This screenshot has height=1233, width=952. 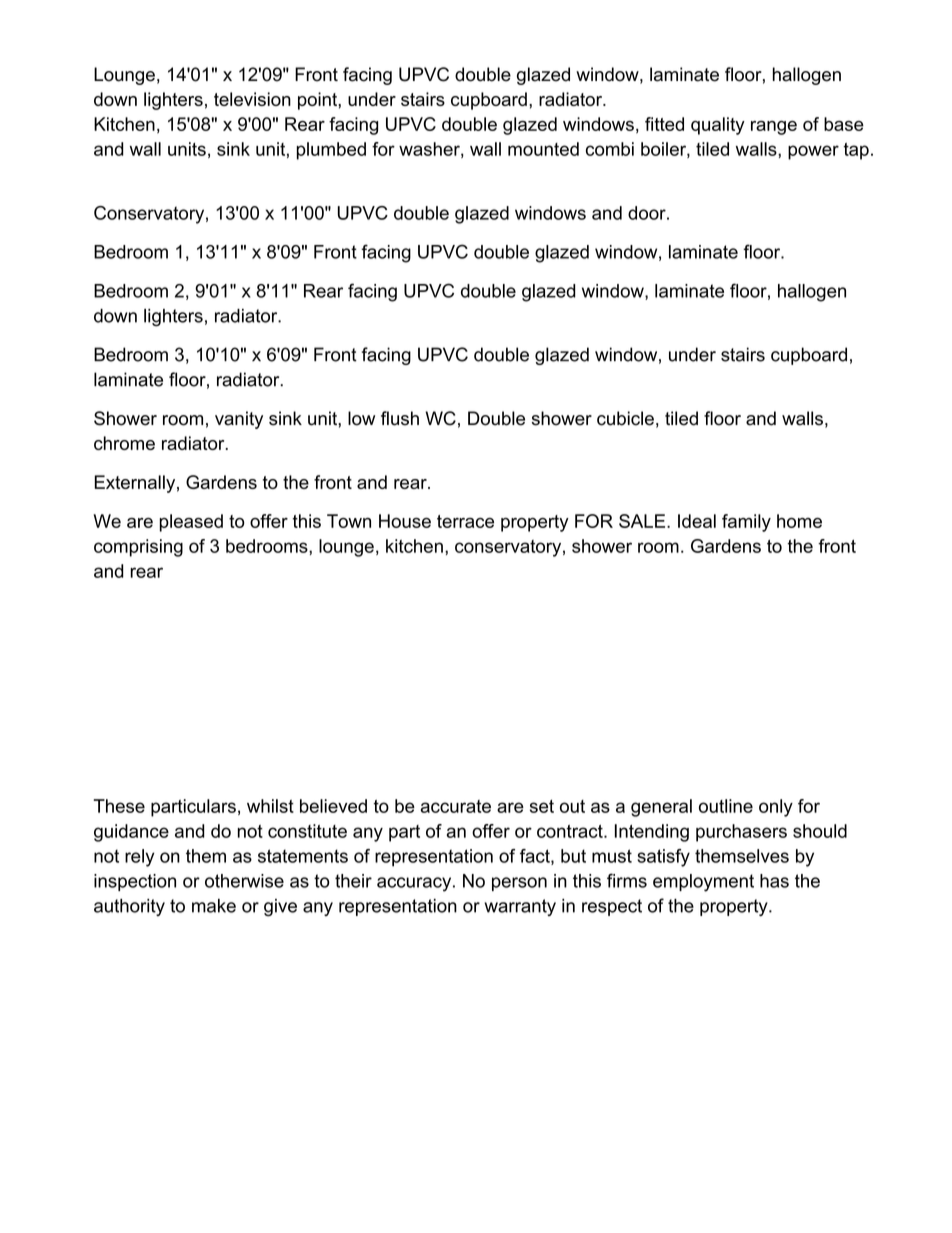 I want to click on vanity, so click(x=239, y=420).
